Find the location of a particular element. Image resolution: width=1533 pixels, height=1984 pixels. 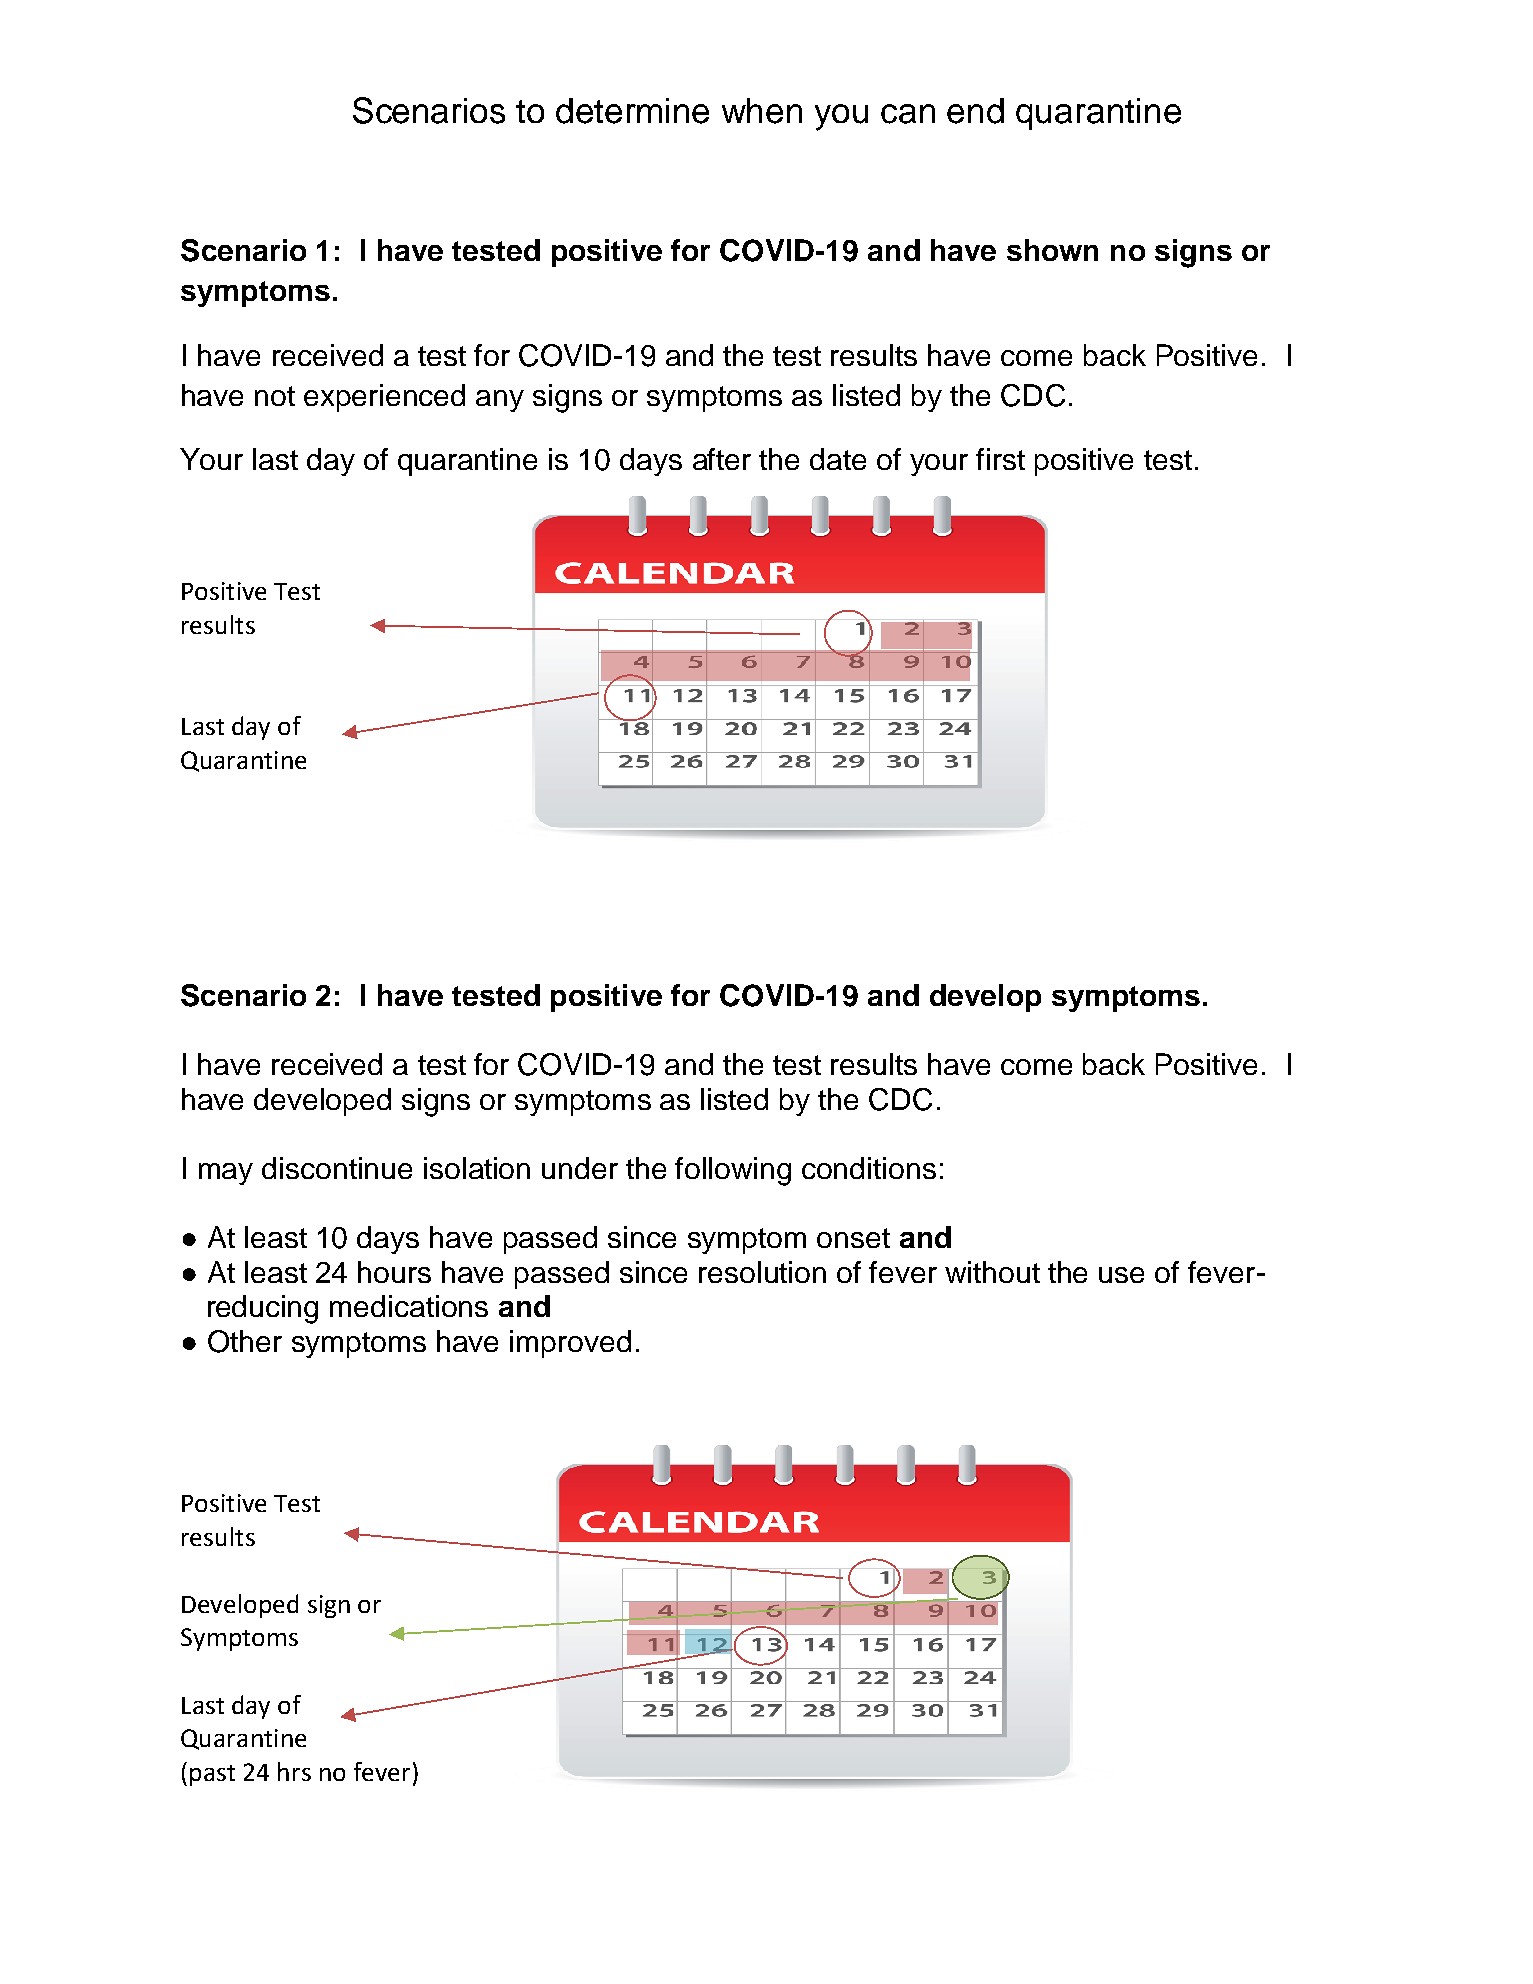

discontinue is located at coordinates (337, 1168).
